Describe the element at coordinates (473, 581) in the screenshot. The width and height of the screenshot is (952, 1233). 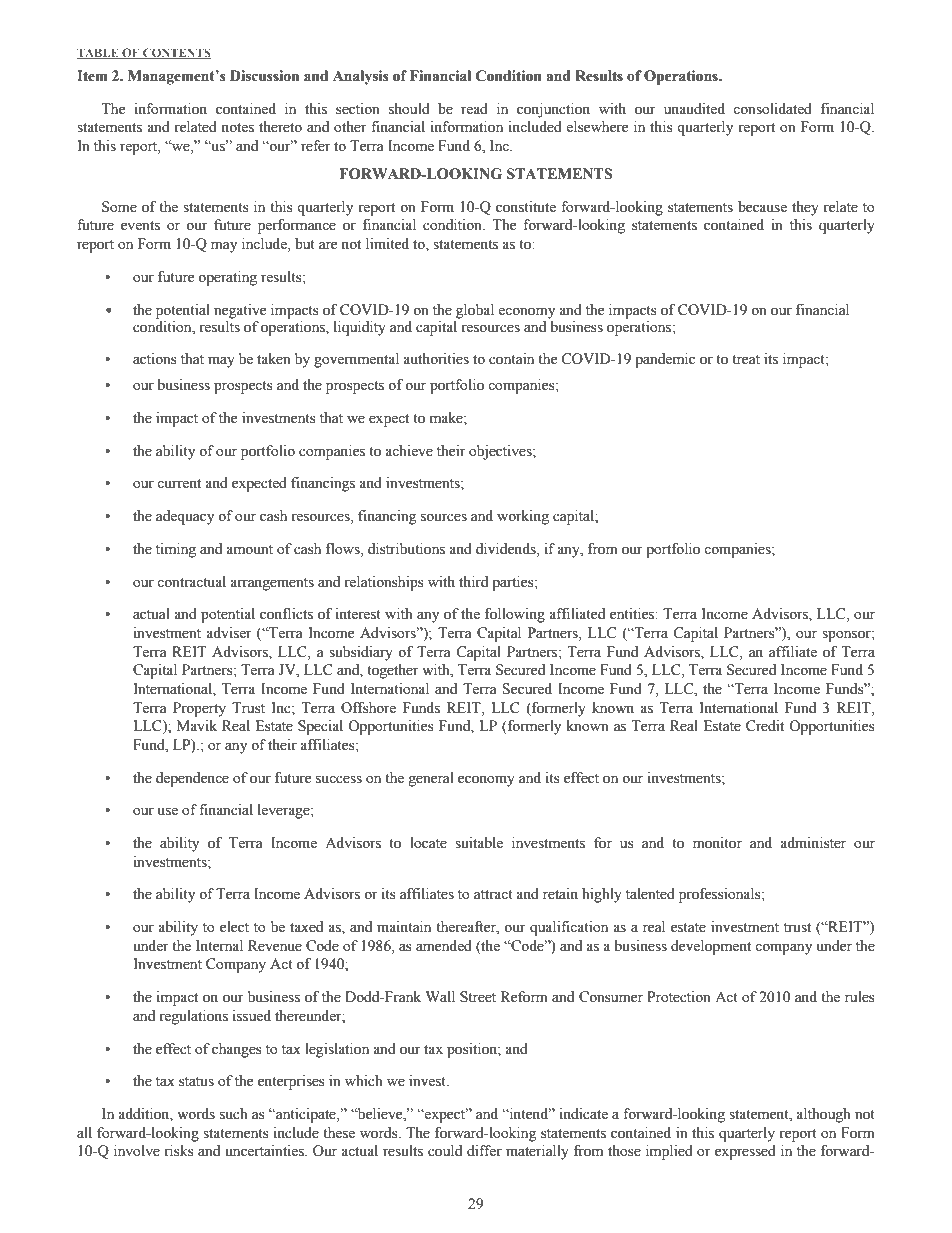
I see `third` at that location.
